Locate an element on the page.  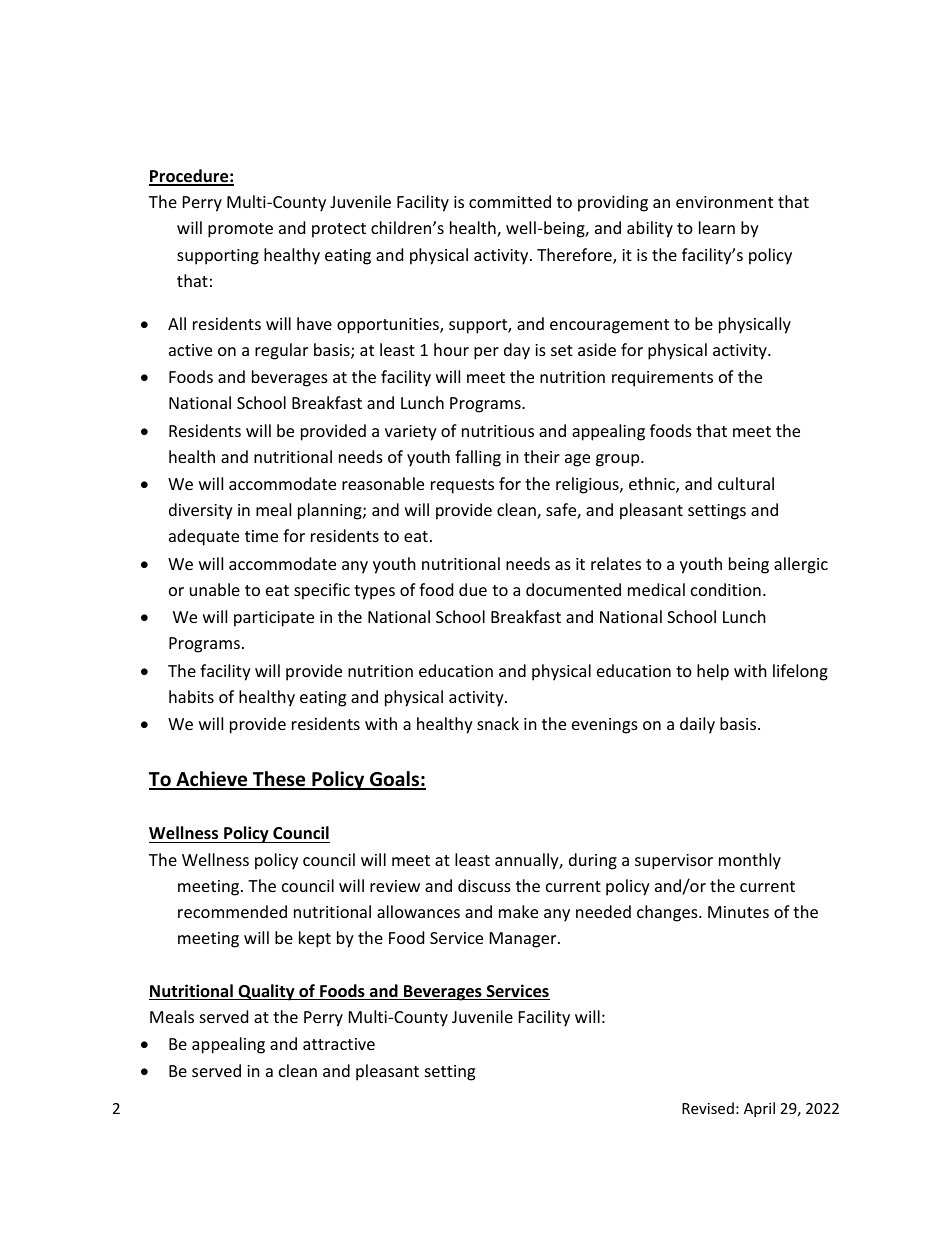
diversity is located at coordinates (201, 511).
